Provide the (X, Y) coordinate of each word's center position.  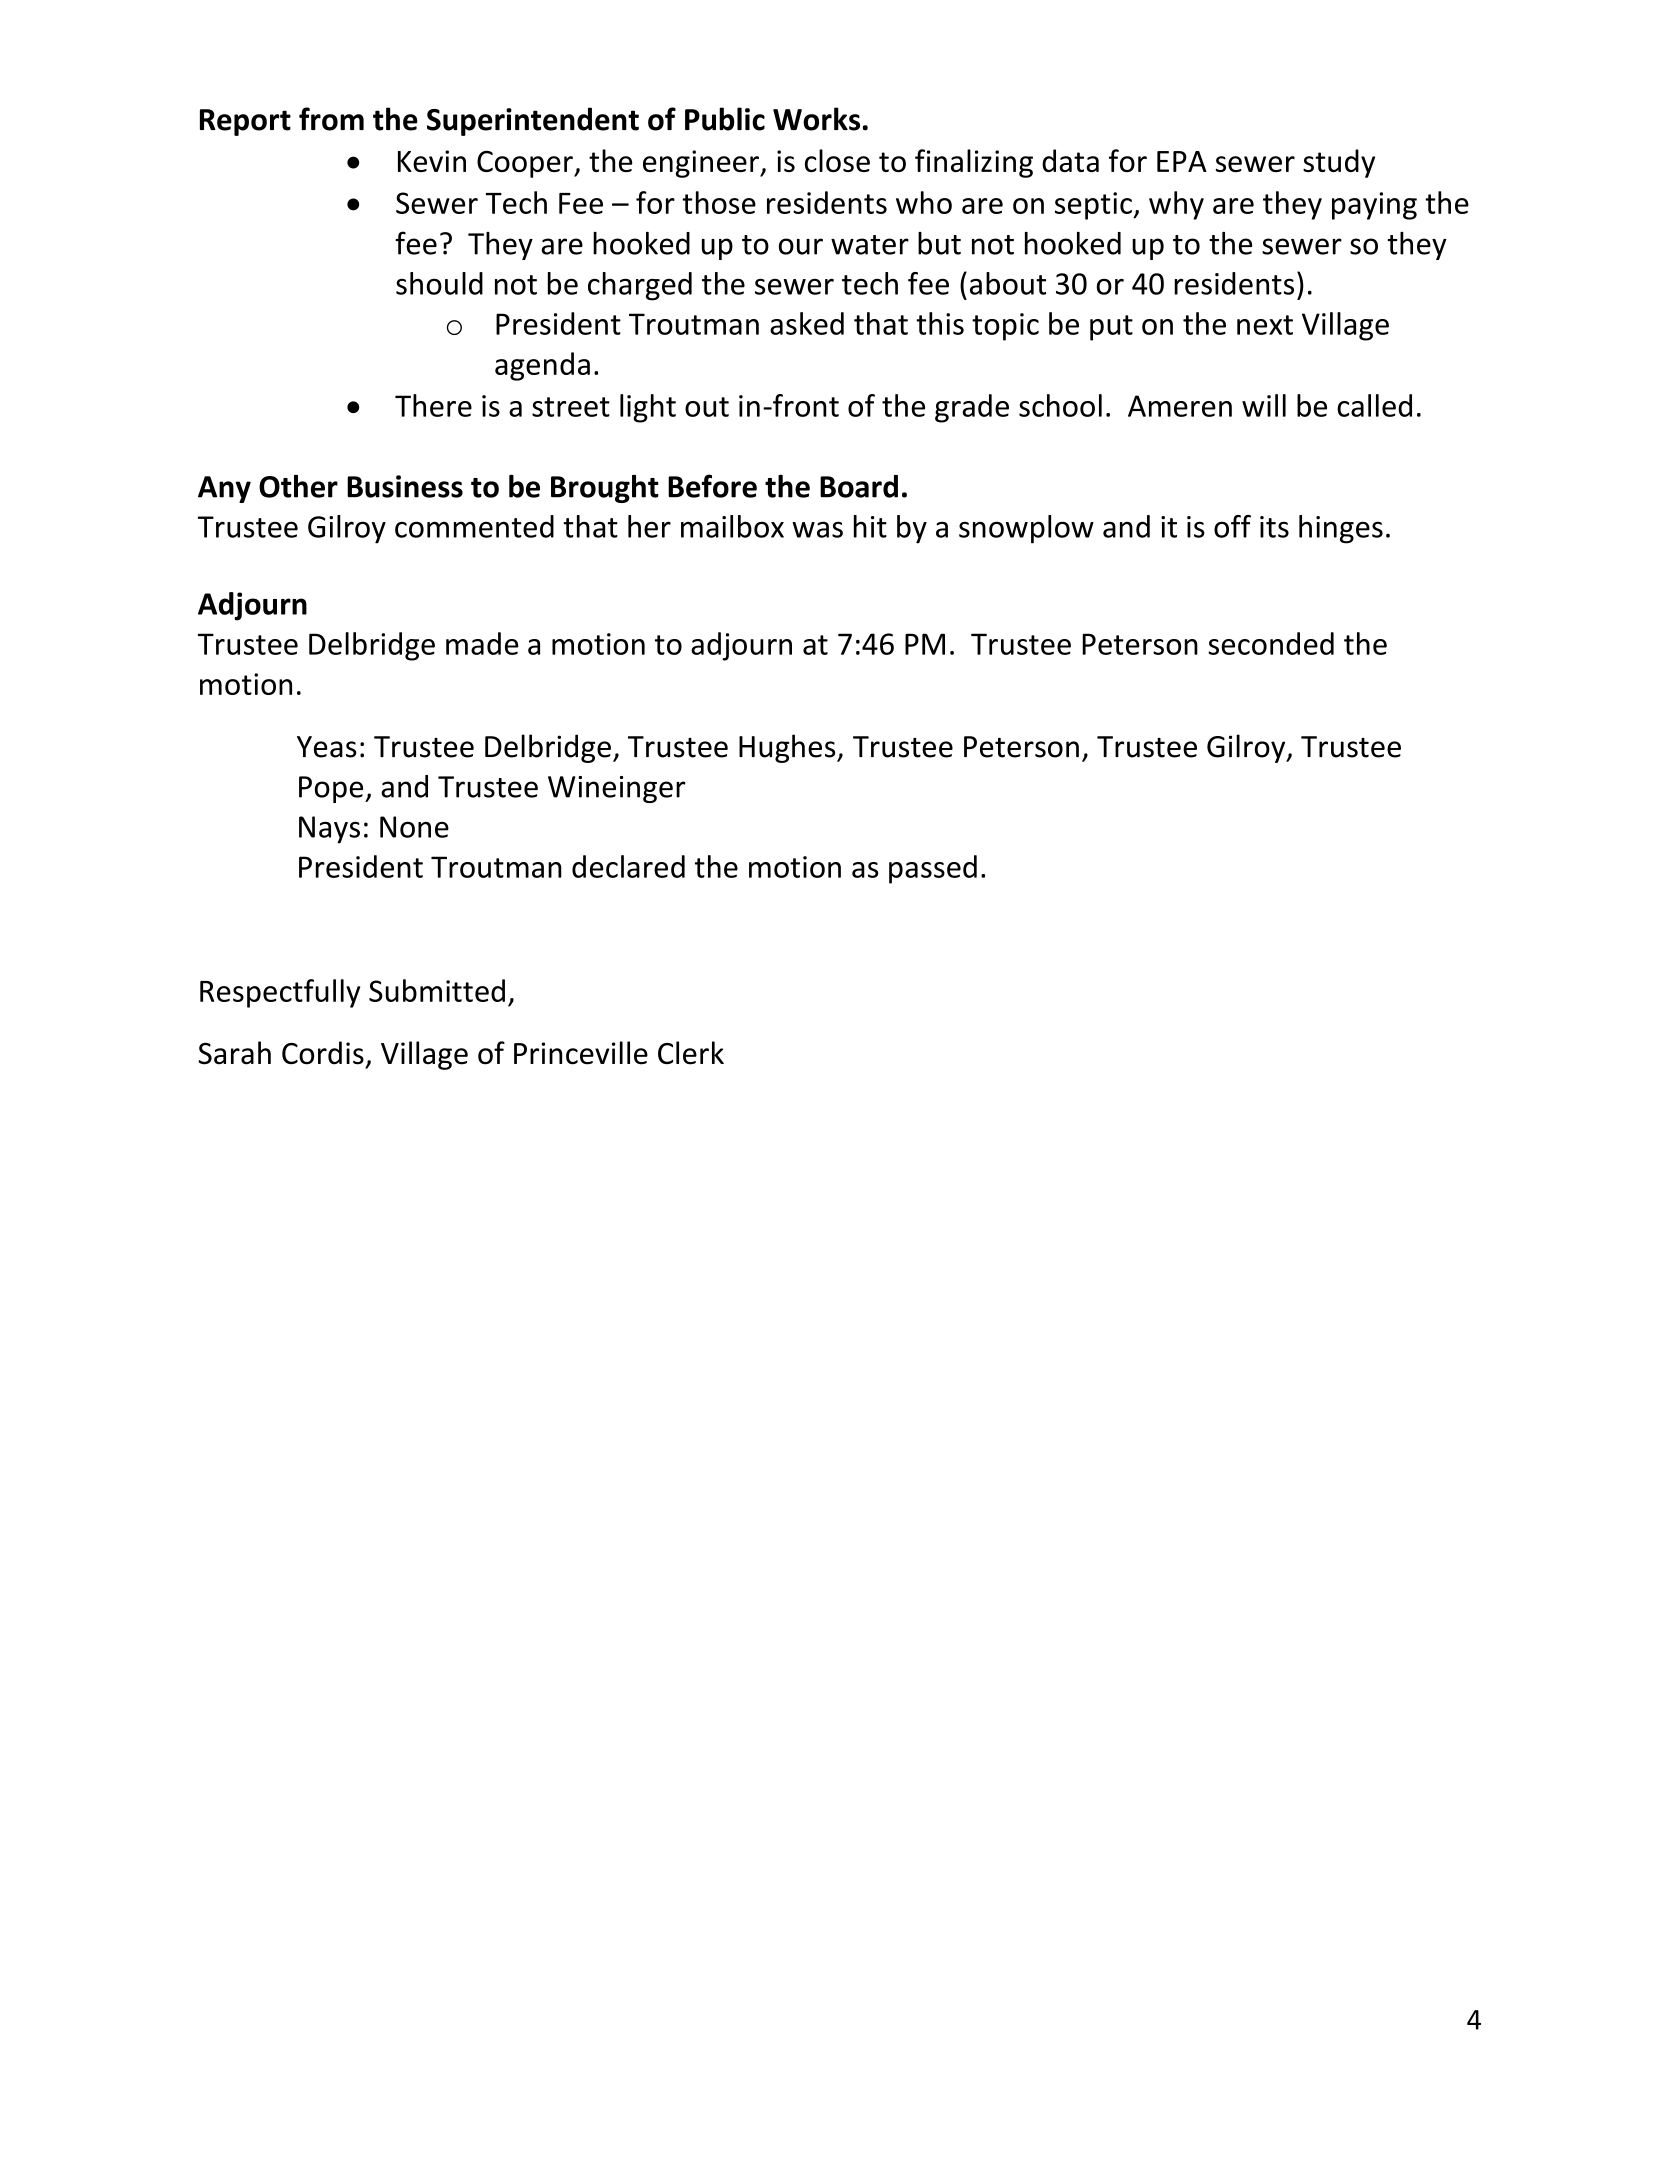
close (837, 160)
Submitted (437, 990)
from (331, 119)
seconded (1271, 643)
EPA (1182, 161)
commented (474, 526)
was (817, 529)
